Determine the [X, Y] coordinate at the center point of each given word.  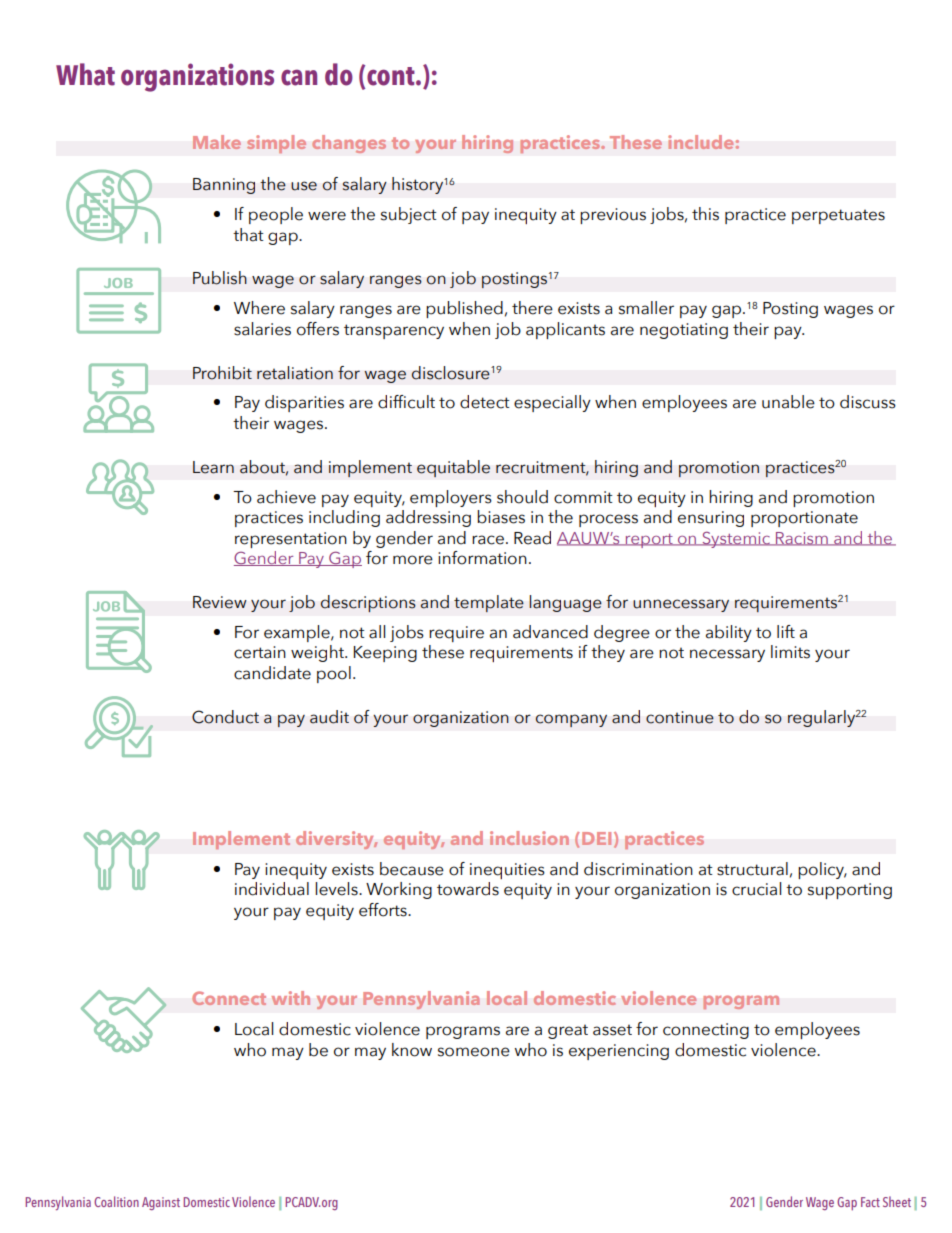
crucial [756, 889]
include [700, 142]
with [291, 998]
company [571, 720]
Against [161, 1203]
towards [468, 889]
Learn [213, 467]
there [532, 308]
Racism [802, 539]
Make [217, 142]
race [488, 540]
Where [259, 308]
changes [349, 144]
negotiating [684, 331]
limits [790, 652]
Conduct [225, 717]
